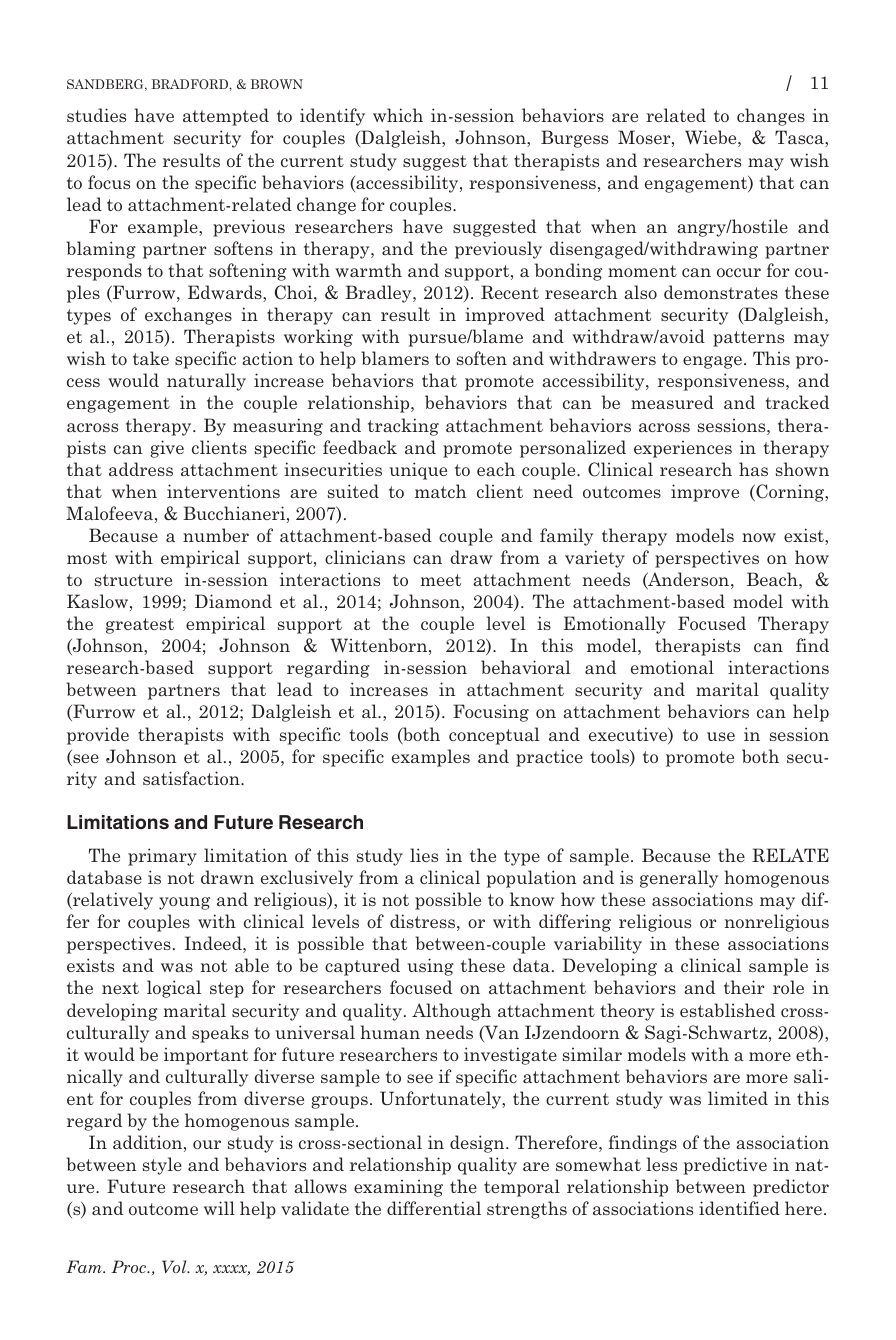 This screenshot has width=896, height=1340. I want to click on measured, so click(672, 402).
